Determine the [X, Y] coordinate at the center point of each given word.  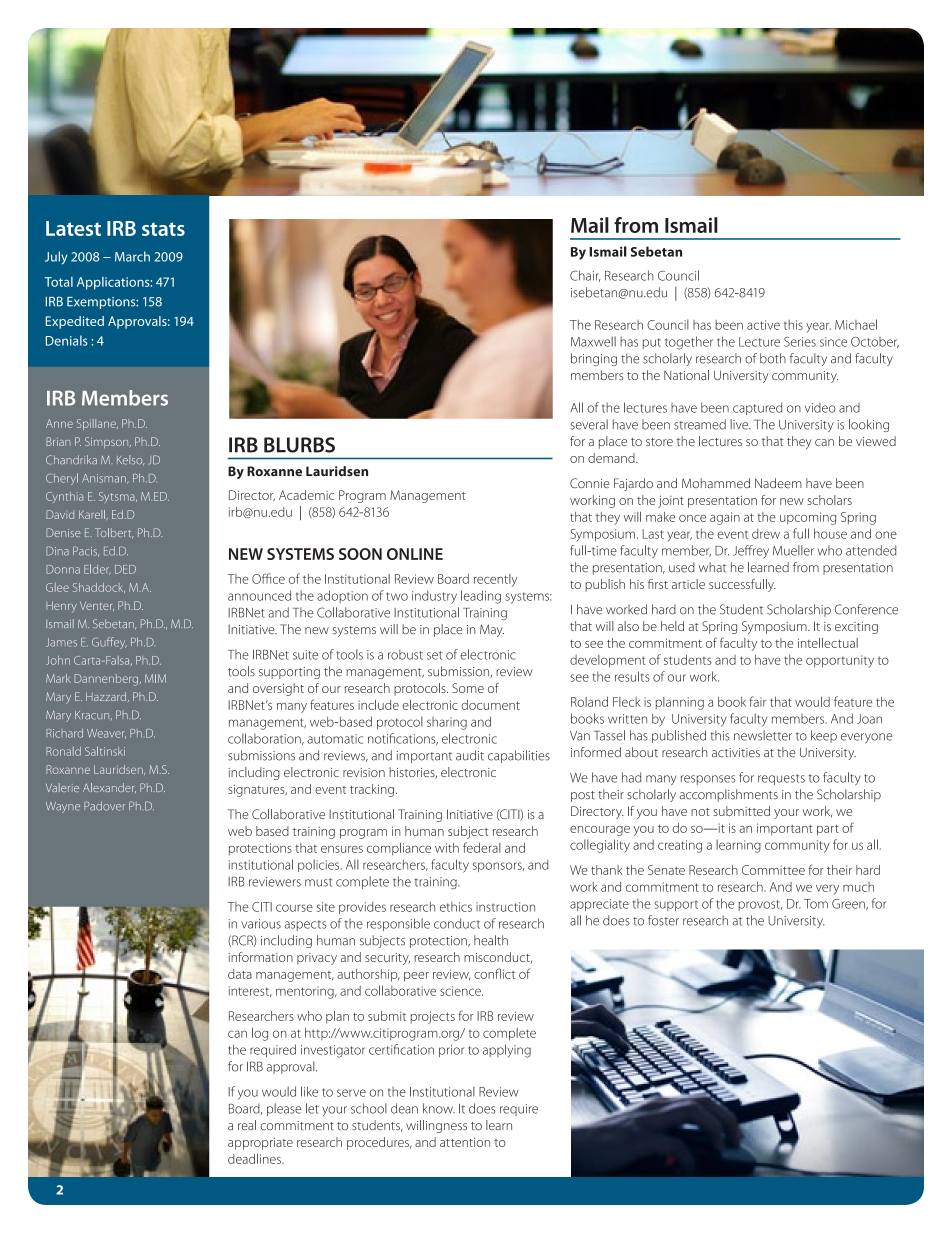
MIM [155, 678]
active [763, 325]
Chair [585, 276]
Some [468, 688]
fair [757, 701]
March [132, 256]
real [247, 1125]
